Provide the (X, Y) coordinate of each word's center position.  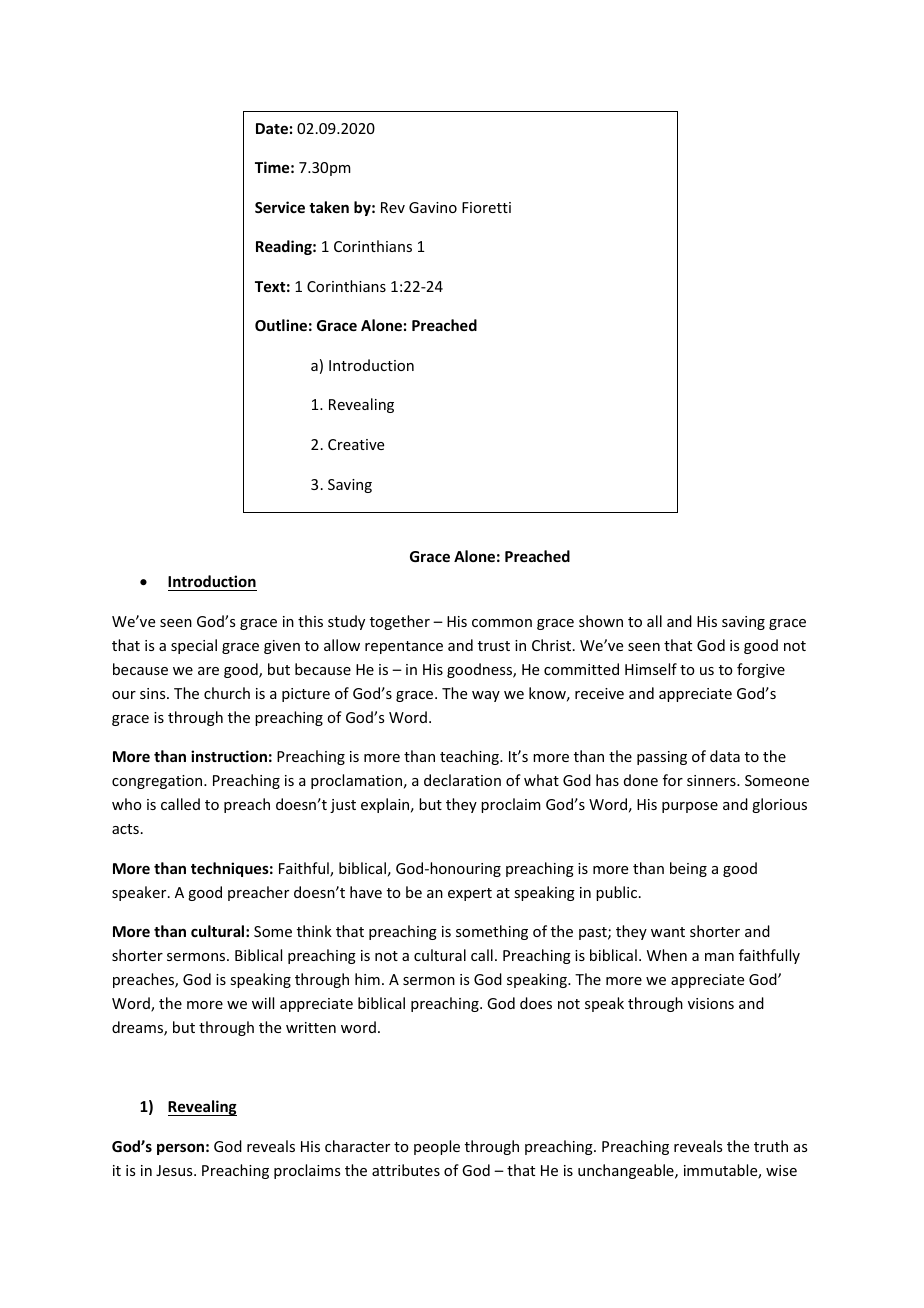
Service (280, 207)
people (437, 1147)
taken (329, 207)
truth (771, 1146)
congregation (158, 782)
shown (601, 621)
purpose (690, 807)
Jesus (175, 1170)
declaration (462, 780)
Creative (356, 444)
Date (272, 128)
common (502, 623)
